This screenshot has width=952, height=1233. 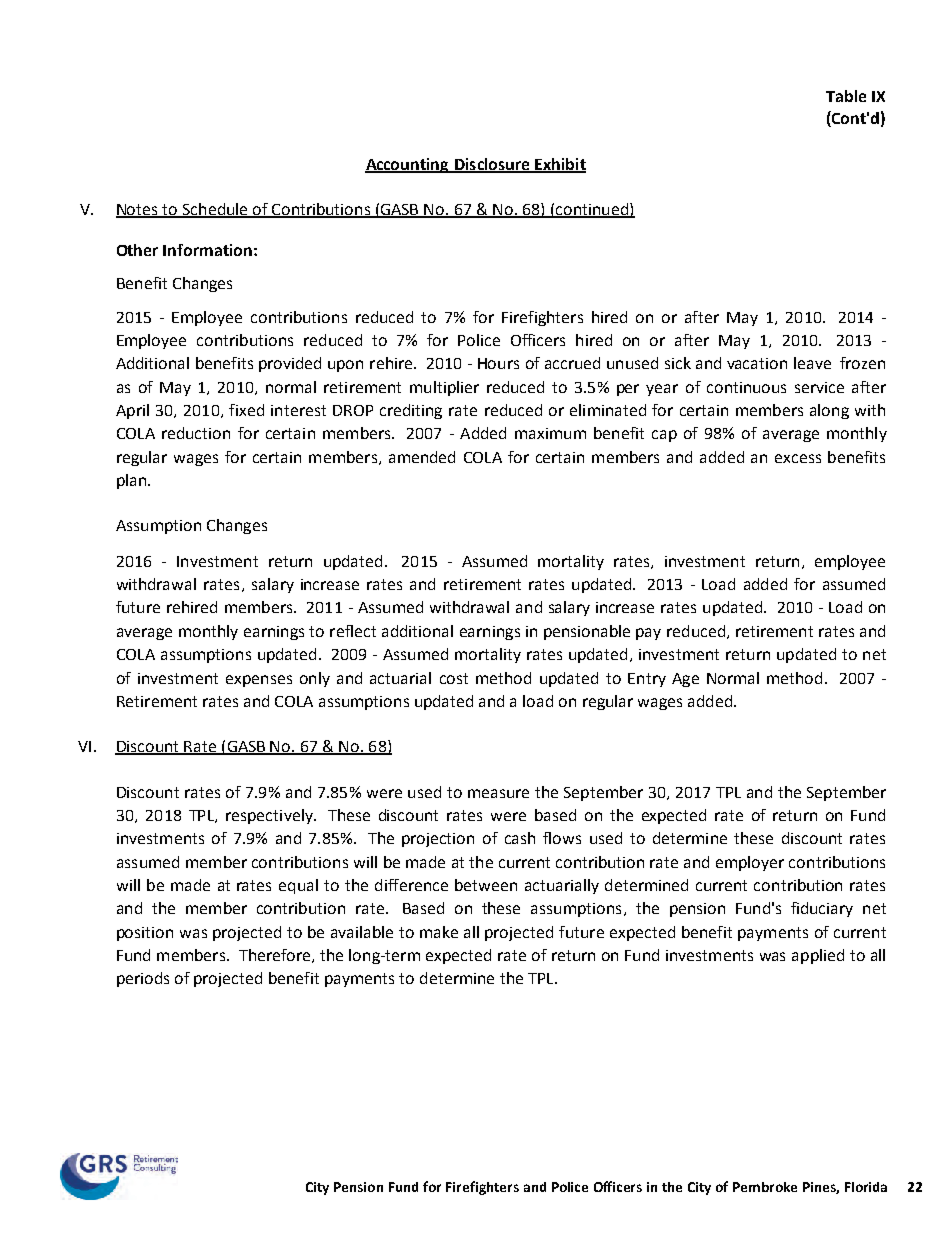 I want to click on Pembroke, so click(x=765, y=1187).
